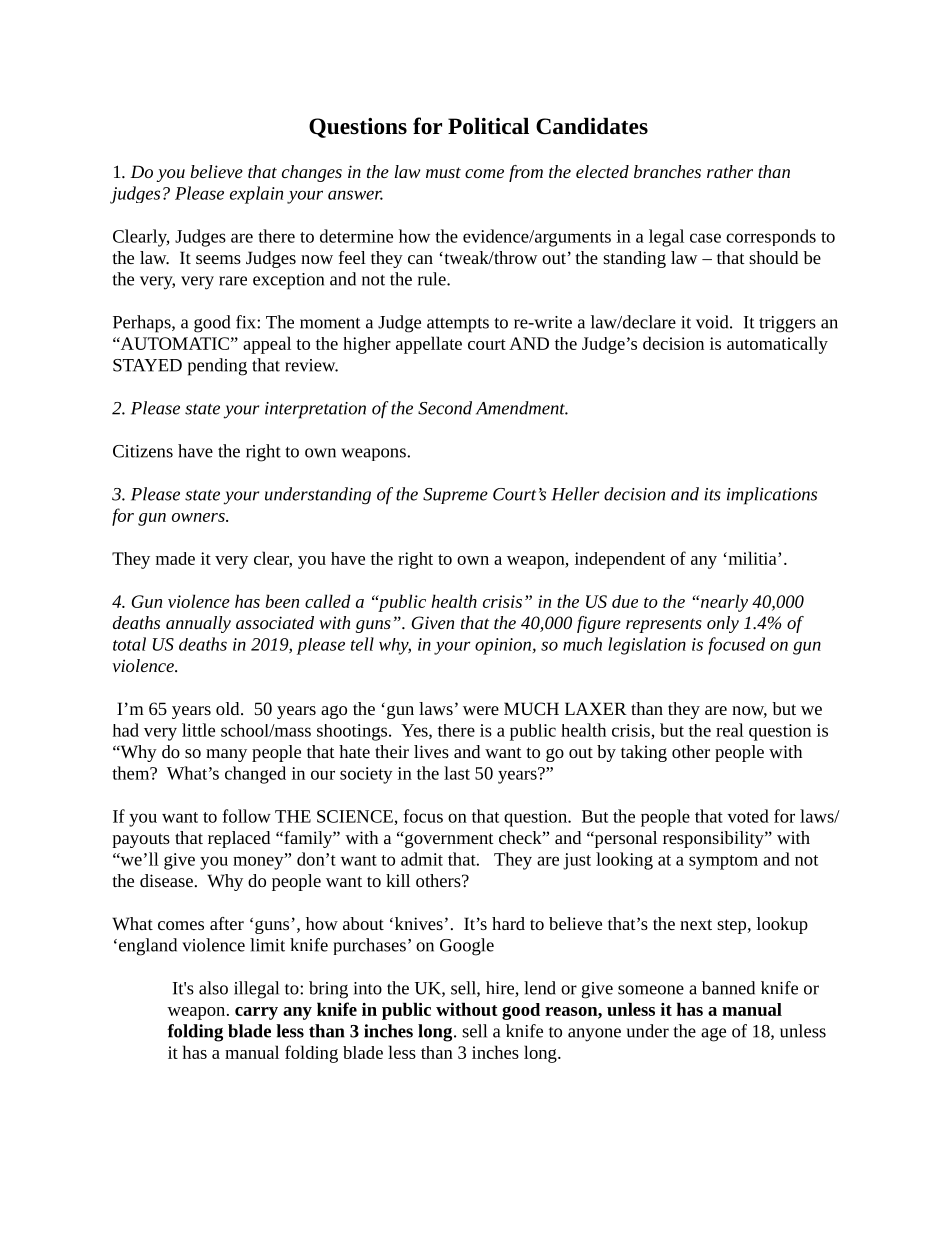 This page has width=952, height=1233. What do you see at coordinates (504, 646) in the page?
I see `opinion` at bounding box center [504, 646].
